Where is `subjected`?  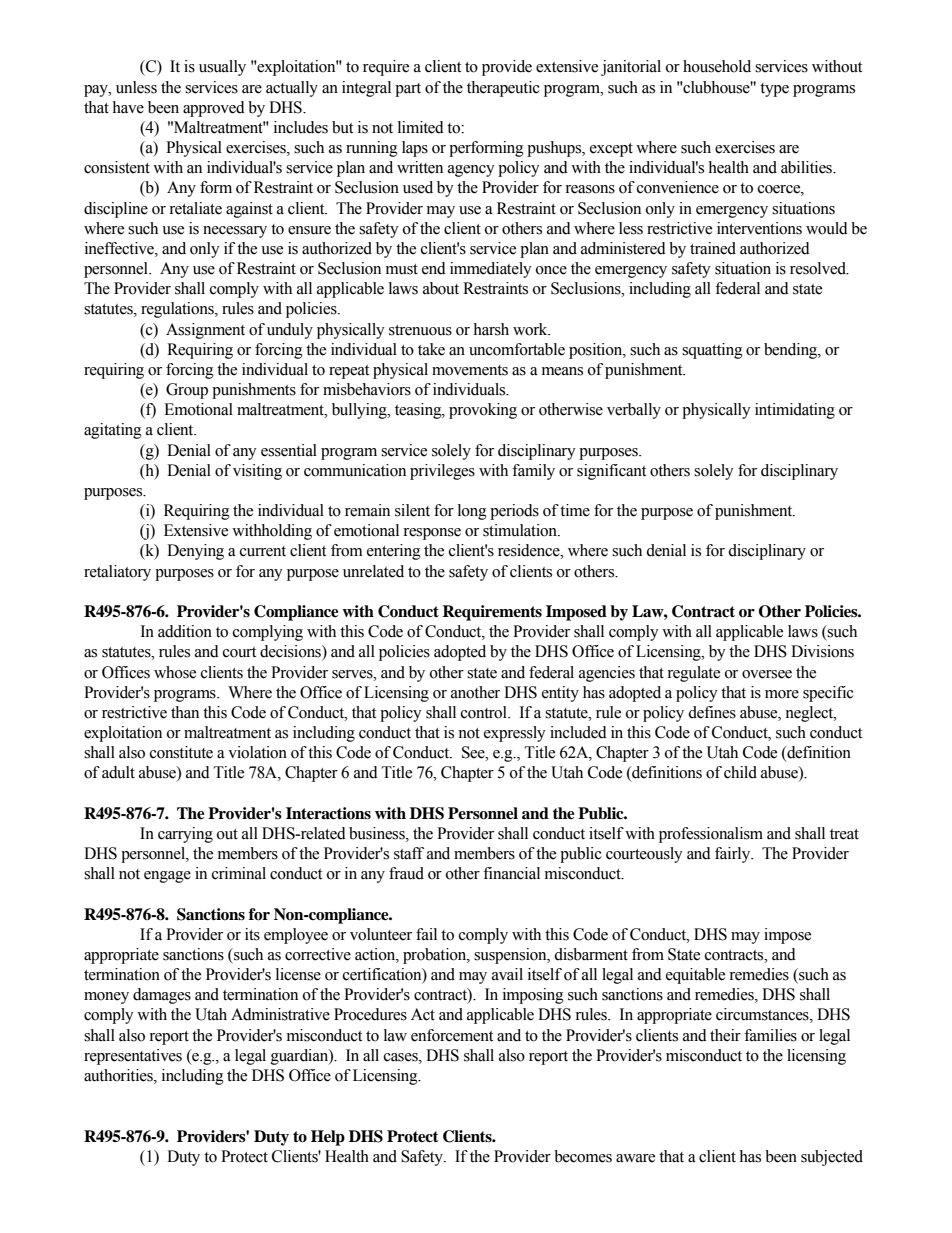
subjected is located at coordinates (832, 1158).
